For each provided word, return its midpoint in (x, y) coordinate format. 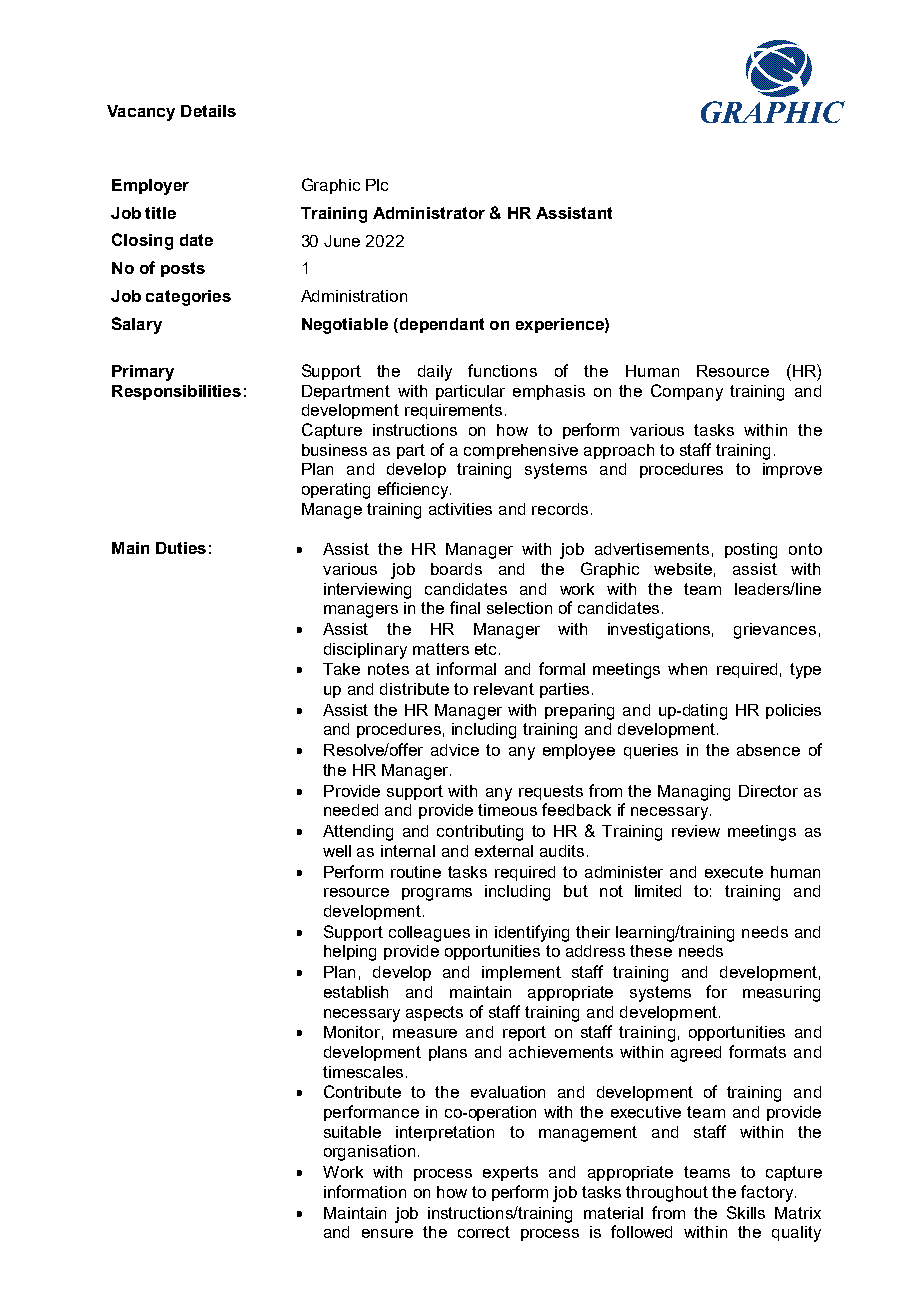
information (365, 1191)
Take (341, 669)
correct (484, 1232)
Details (208, 111)
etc (485, 649)
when (687, 669)
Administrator (429, 213)
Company (687, 392)
